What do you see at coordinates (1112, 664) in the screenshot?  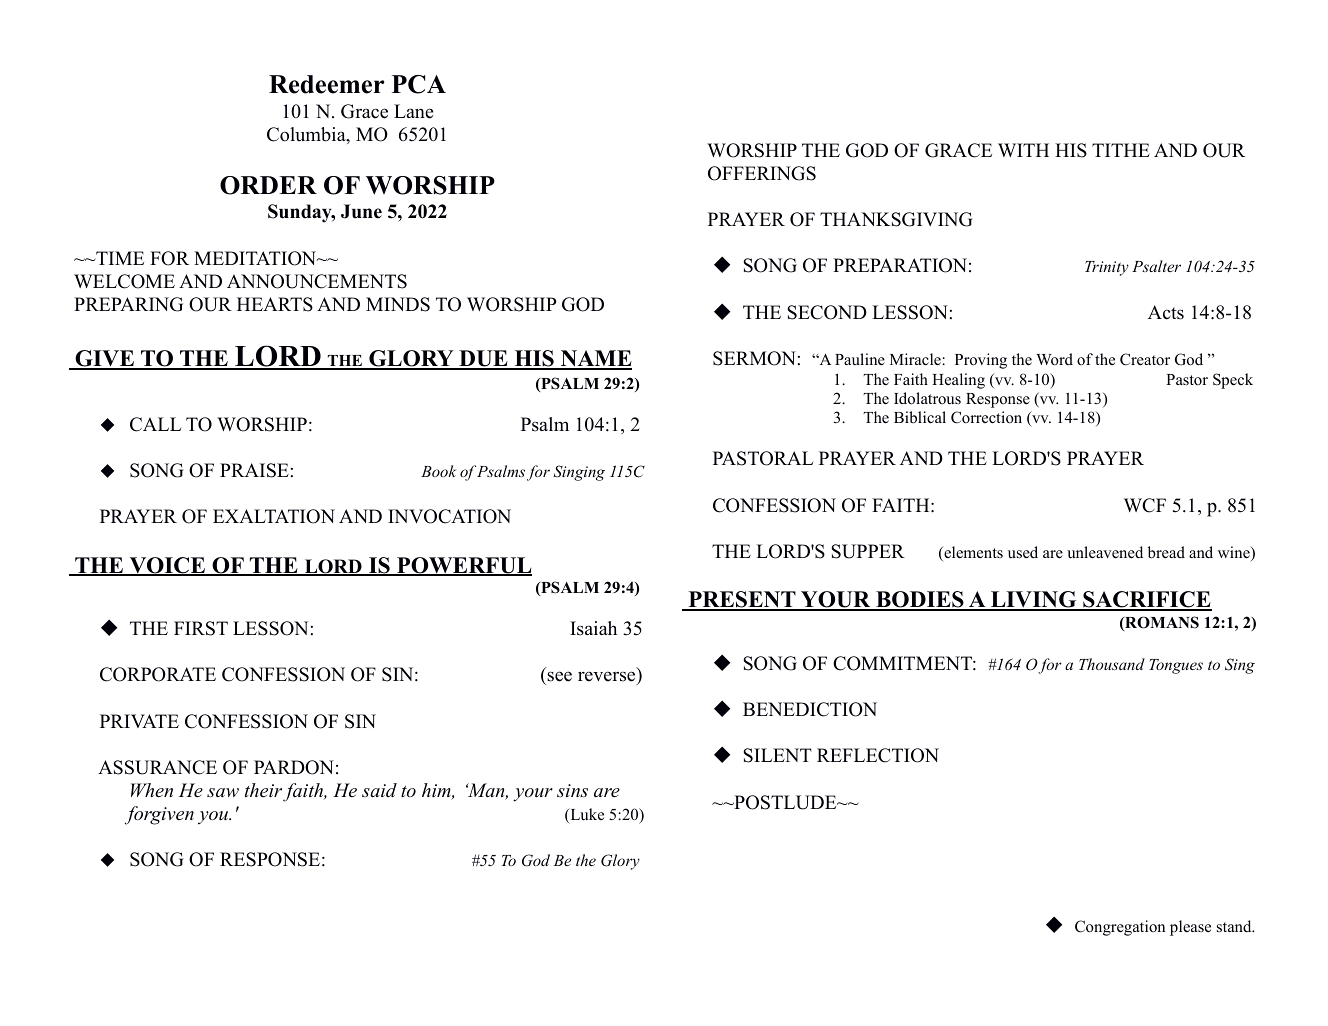 I see `Thousand` at bounding box center [1112, 664].
